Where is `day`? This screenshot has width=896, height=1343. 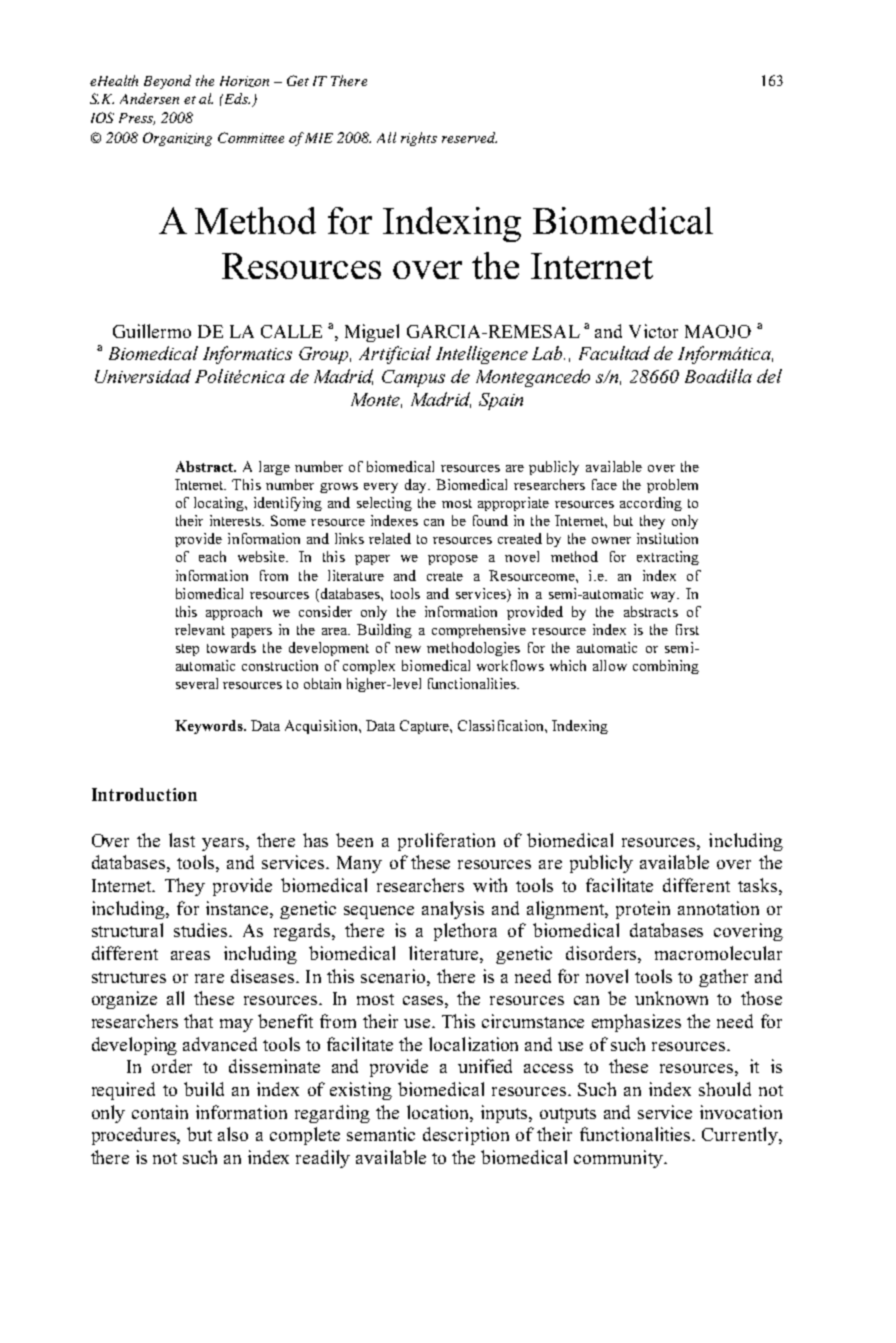 day is located at coordinates (417, 486).
